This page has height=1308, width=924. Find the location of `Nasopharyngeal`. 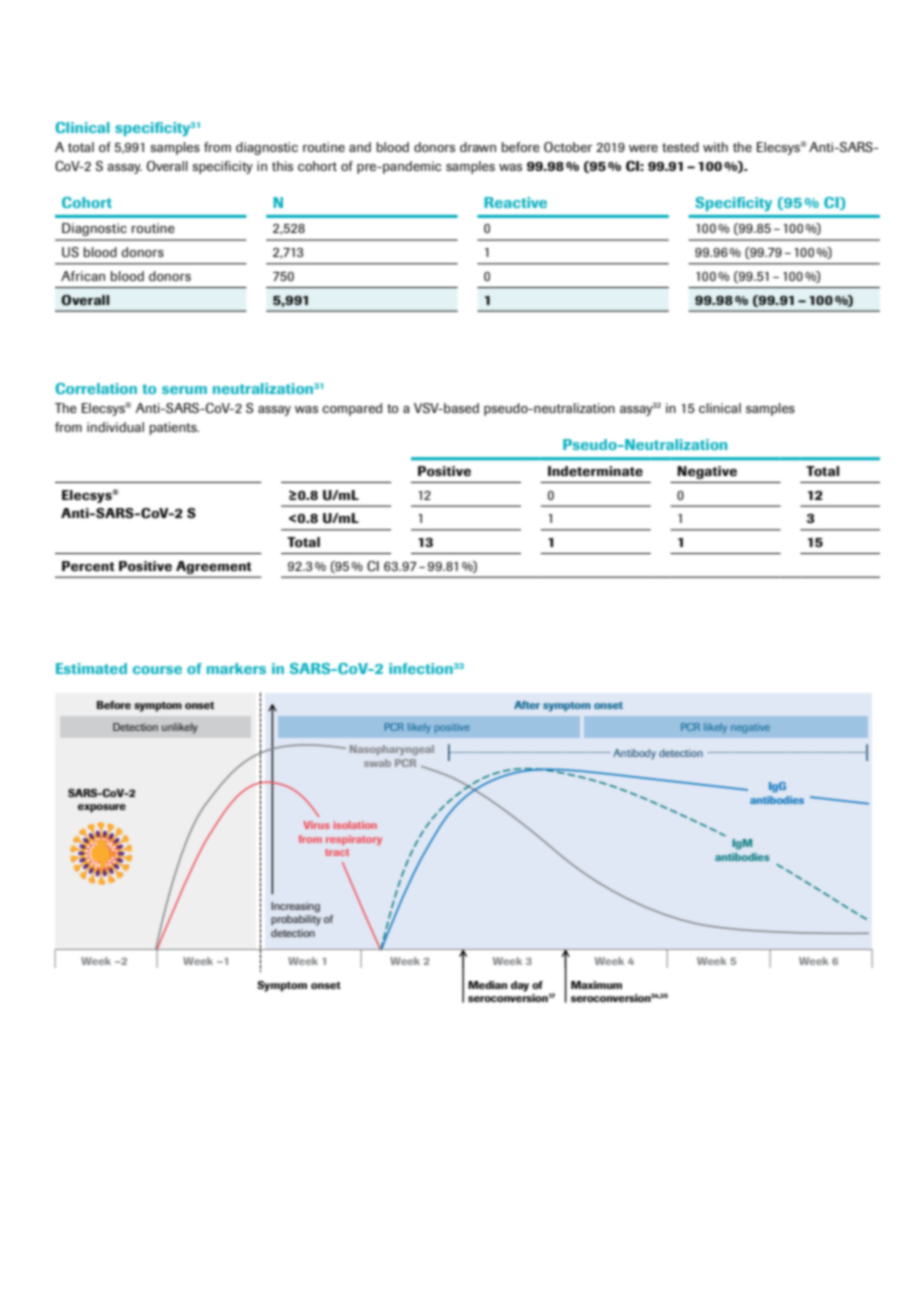

Nasopharyngeal is located at coordinates (392, 750).
